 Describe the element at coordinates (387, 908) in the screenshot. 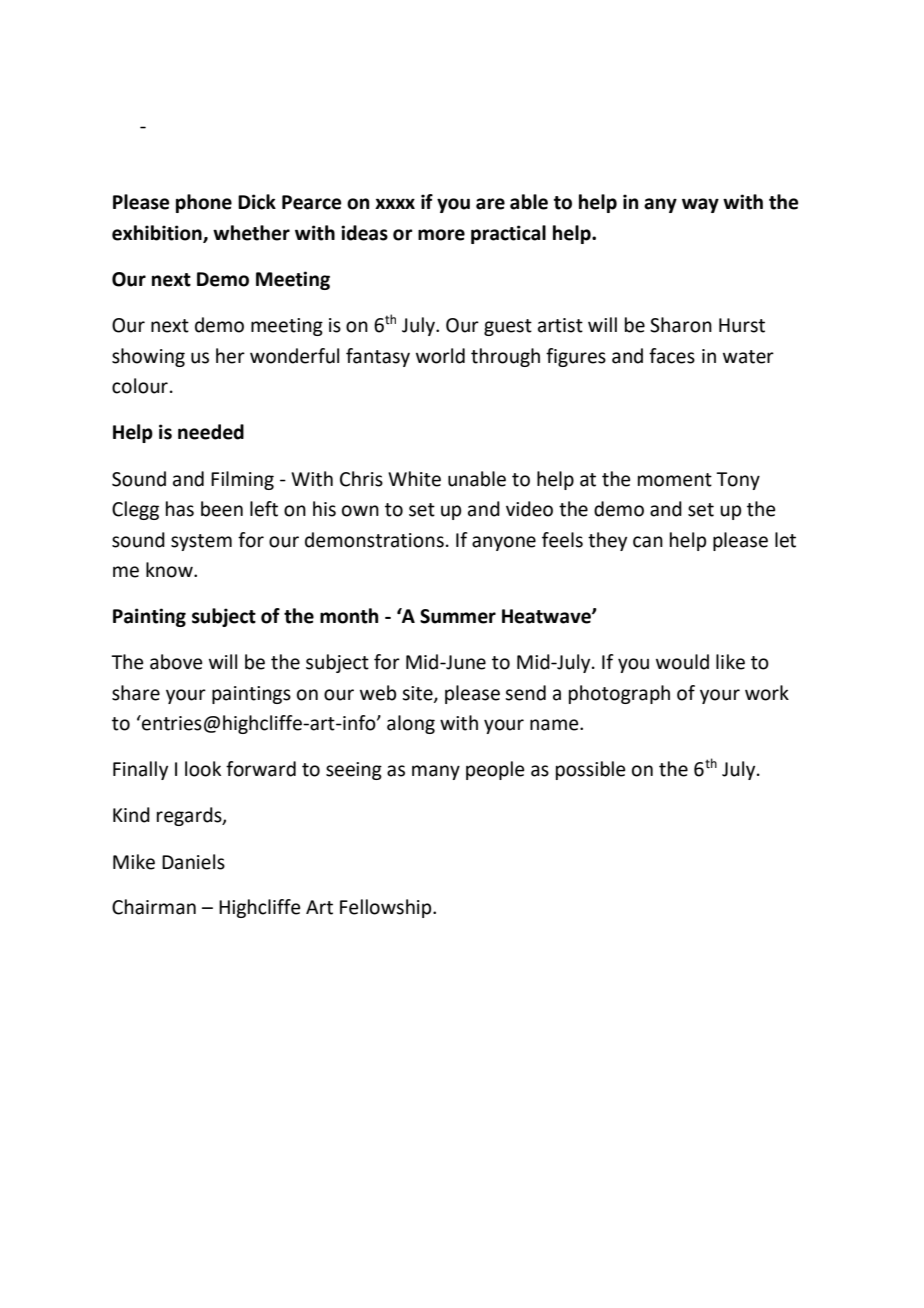

I see `Fellowship` at that location.
